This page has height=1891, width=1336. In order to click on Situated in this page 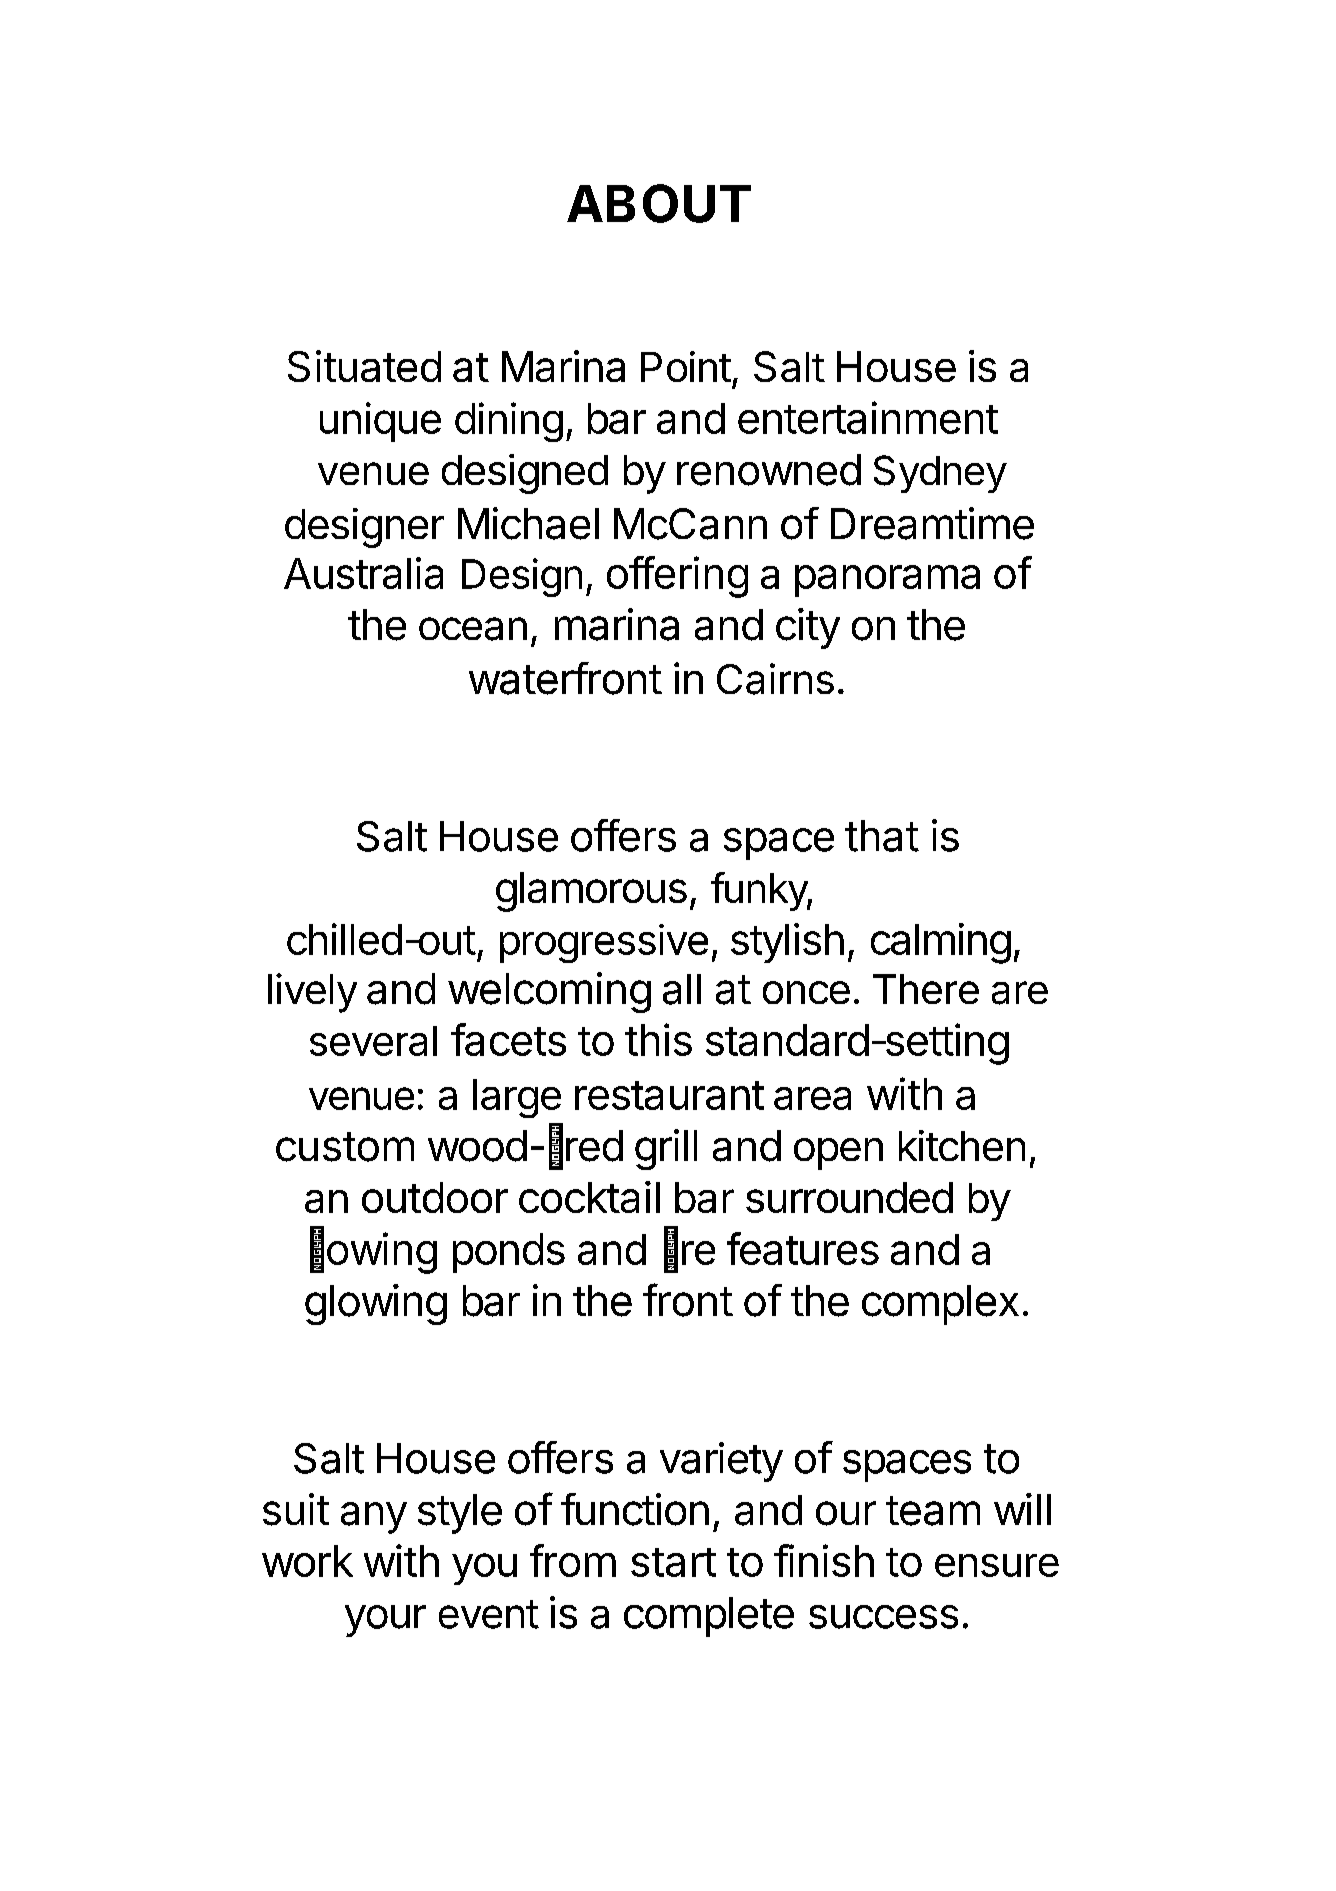, I will do `click(364, 366)`.
